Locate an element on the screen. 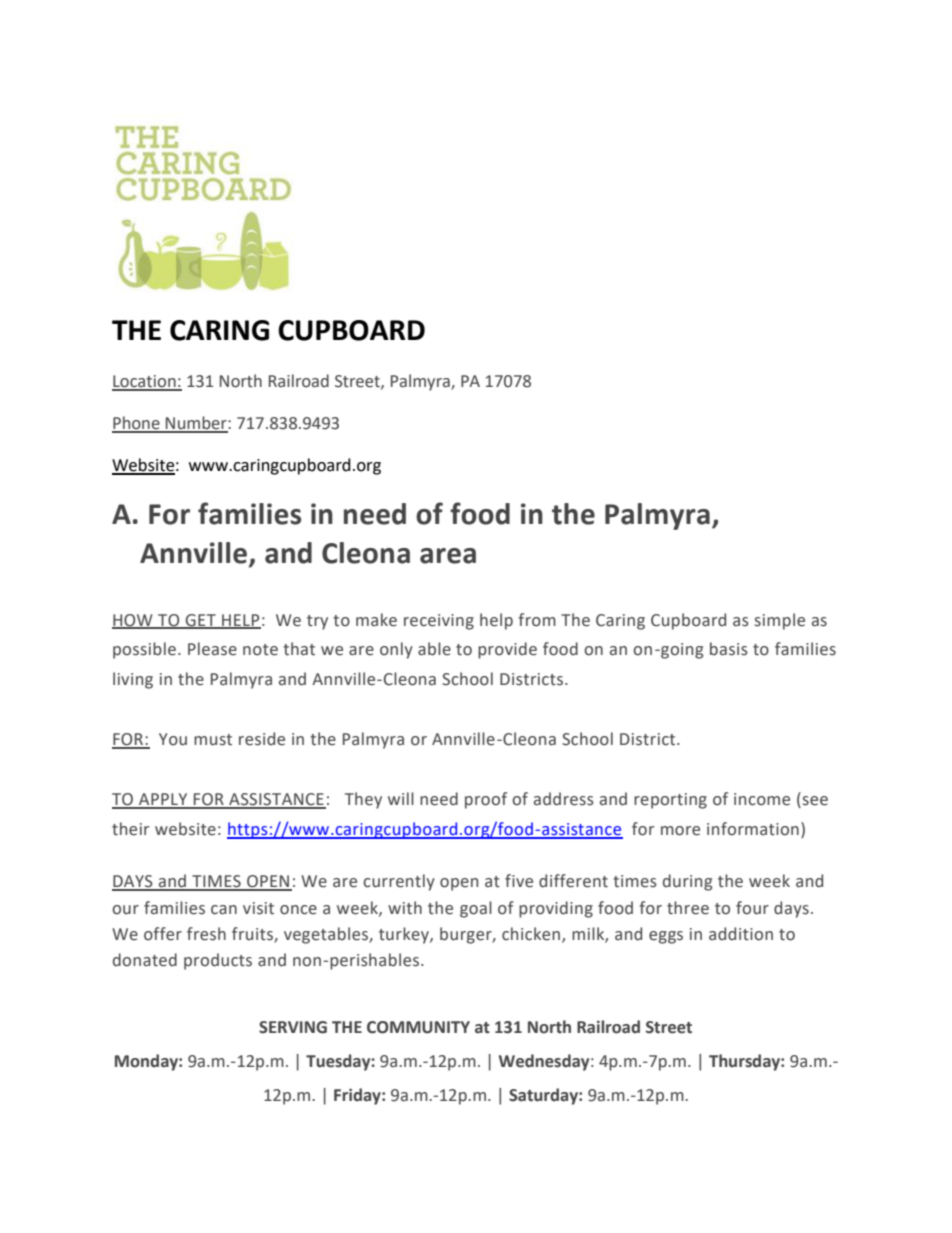 The width and height of the screenshot is (952, 1233). HOW is located at coordinates (133, 621).
